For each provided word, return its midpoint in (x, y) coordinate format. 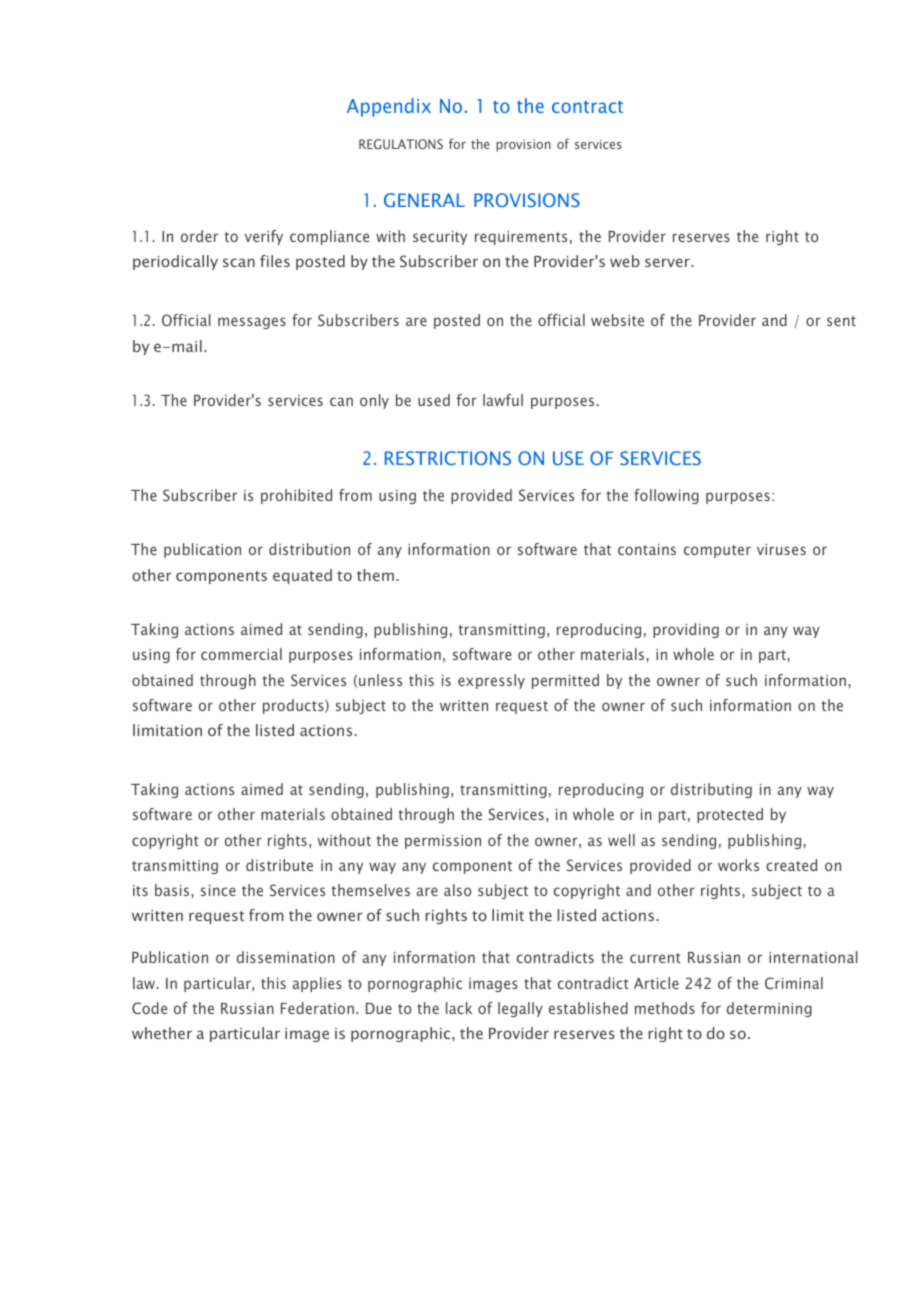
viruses (781, 549)
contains (647, 549)
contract (587, 107)
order (199, 236)
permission (443, 842)
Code (149, 1008)
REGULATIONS (401, 144)
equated (302, 576)
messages (252, 323)
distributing (711, 790)
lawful (503, 400)
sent (841, 321)
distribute (279, 865)
